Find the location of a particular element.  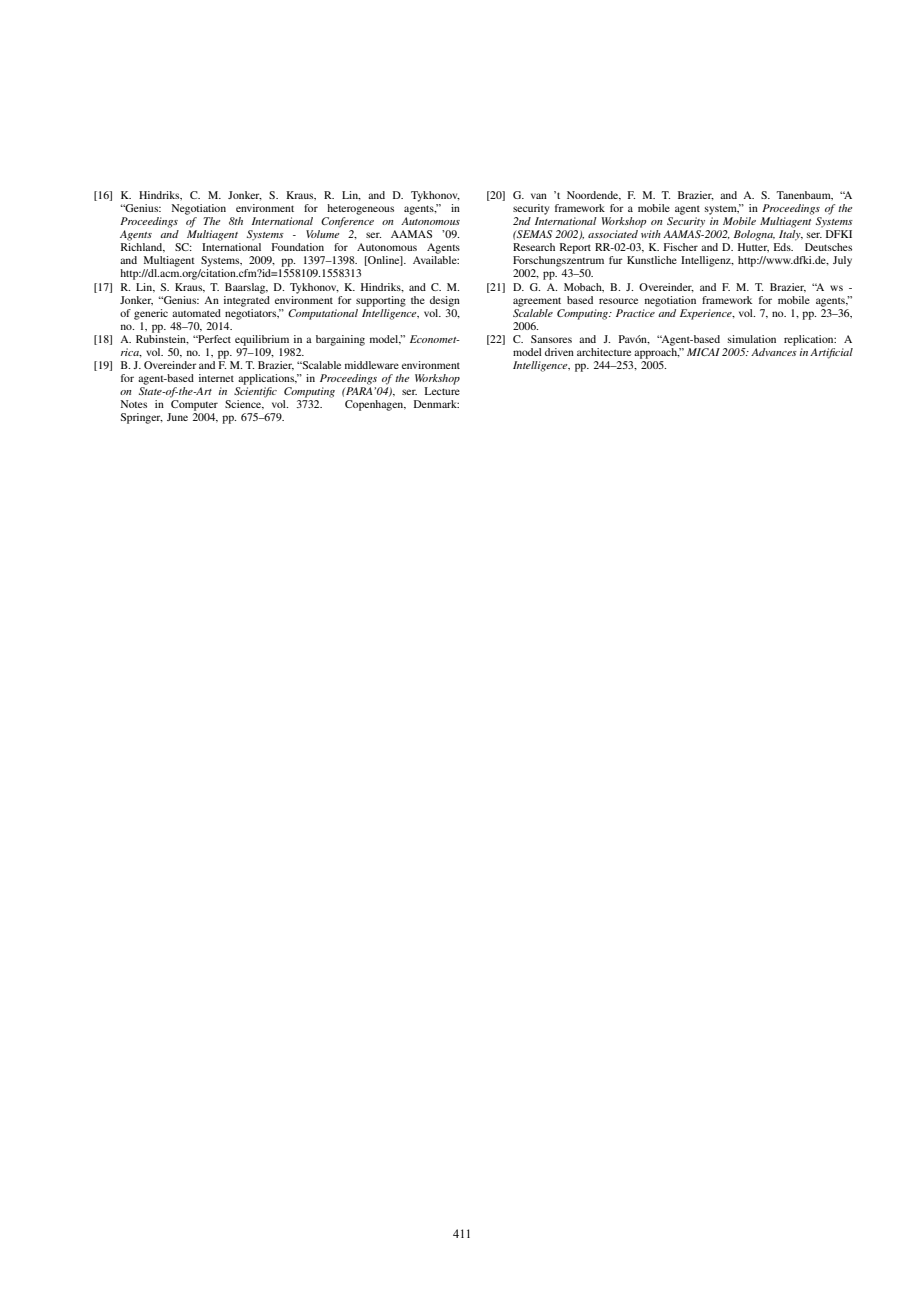

heterogeneous is located at coordinates (360, 209).
